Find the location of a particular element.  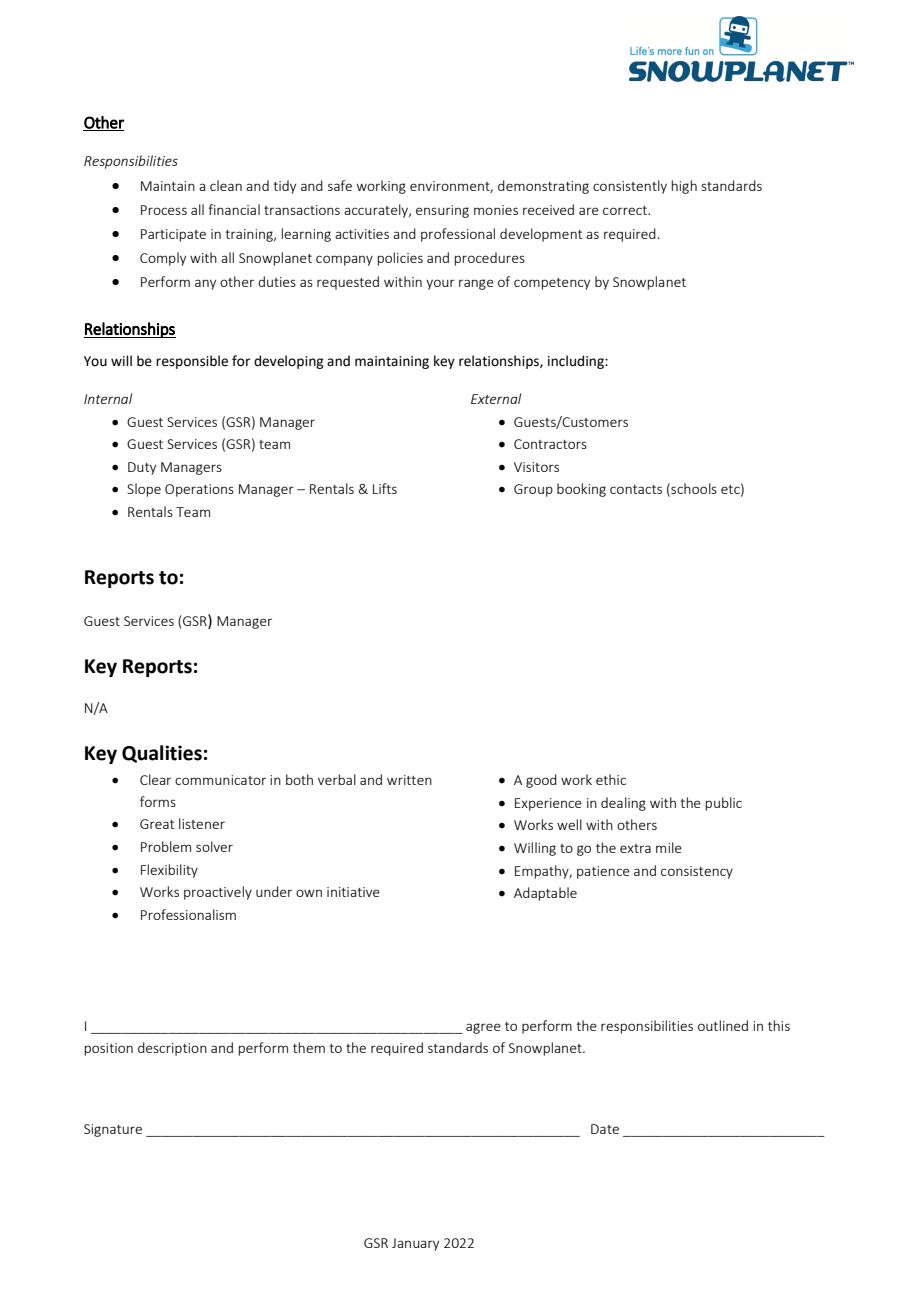

Signature is located at coordinates (113, 1130).
